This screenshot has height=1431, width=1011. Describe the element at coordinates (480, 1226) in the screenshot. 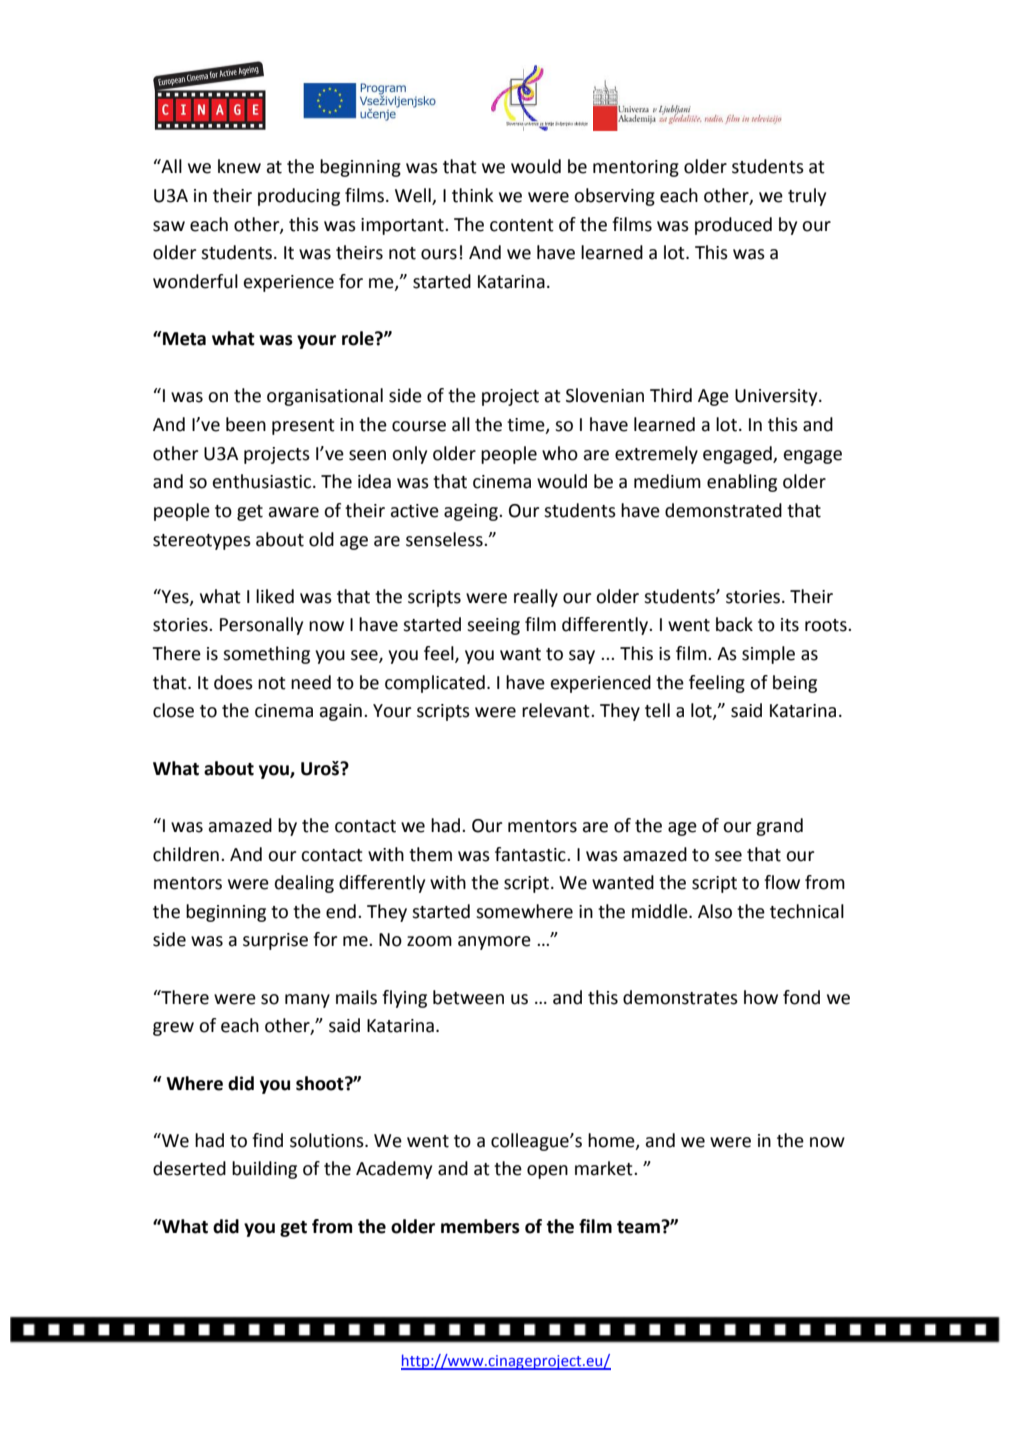

I see `members` at that location.
